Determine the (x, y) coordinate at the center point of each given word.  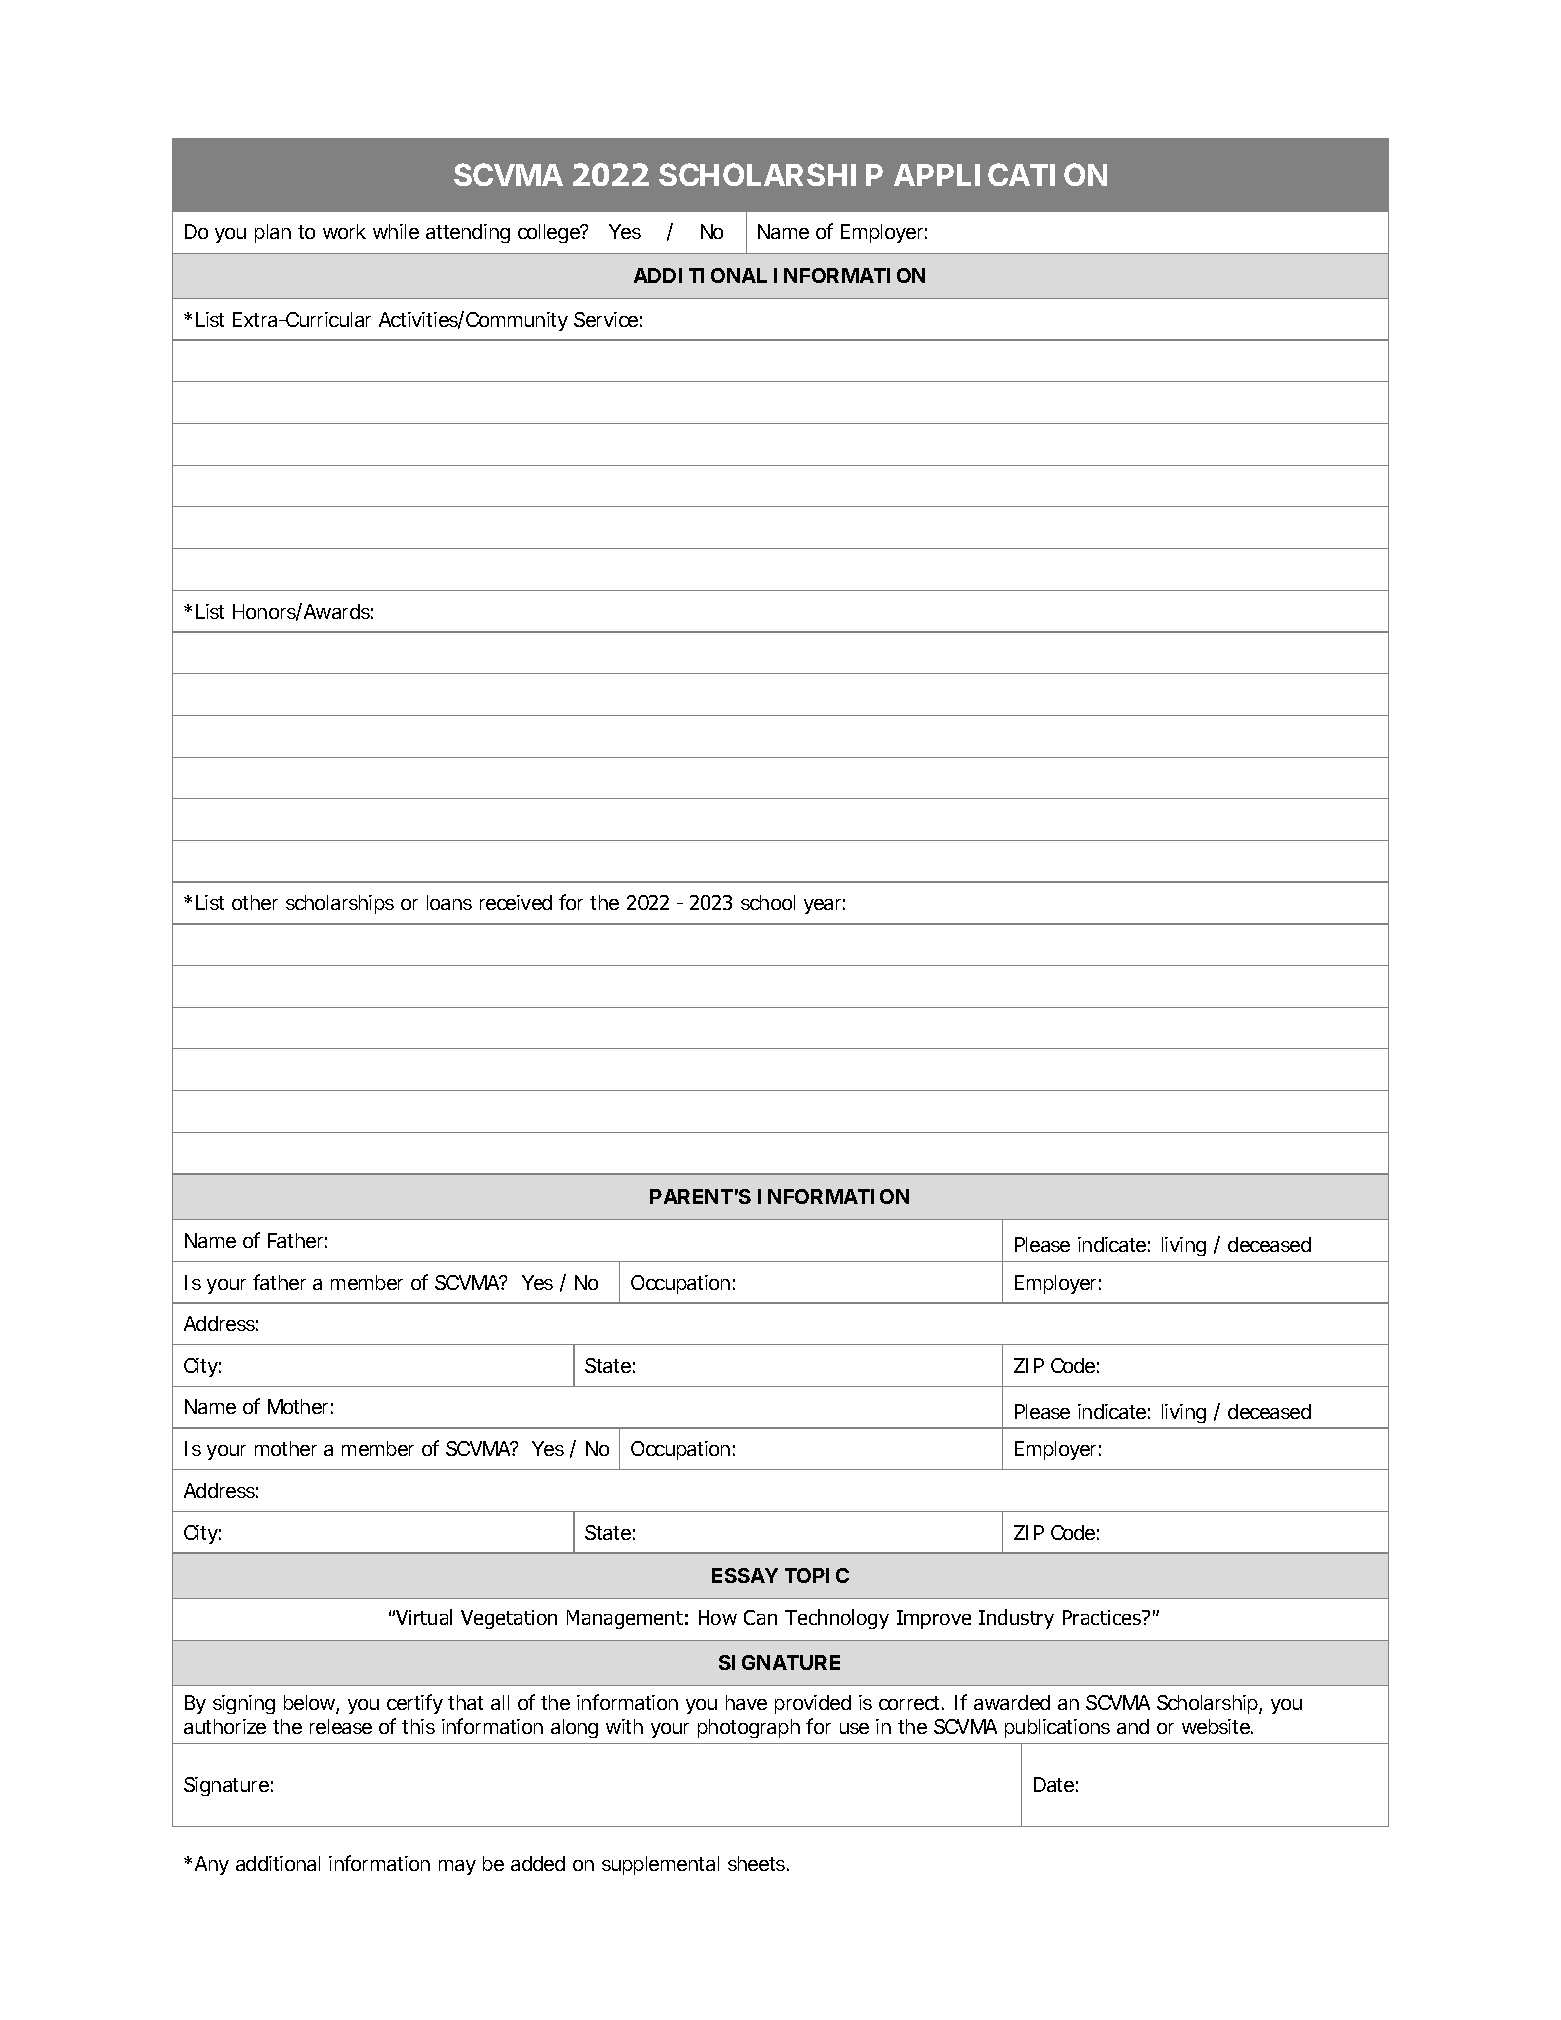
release (341, 1726)
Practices (1103, 1617)
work (344, 231)
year (824, 906)
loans (449, 902)
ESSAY (745, 1575)
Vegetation (509, 1619)
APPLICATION (1000, 174)
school (768, 902)
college (550, 233)
